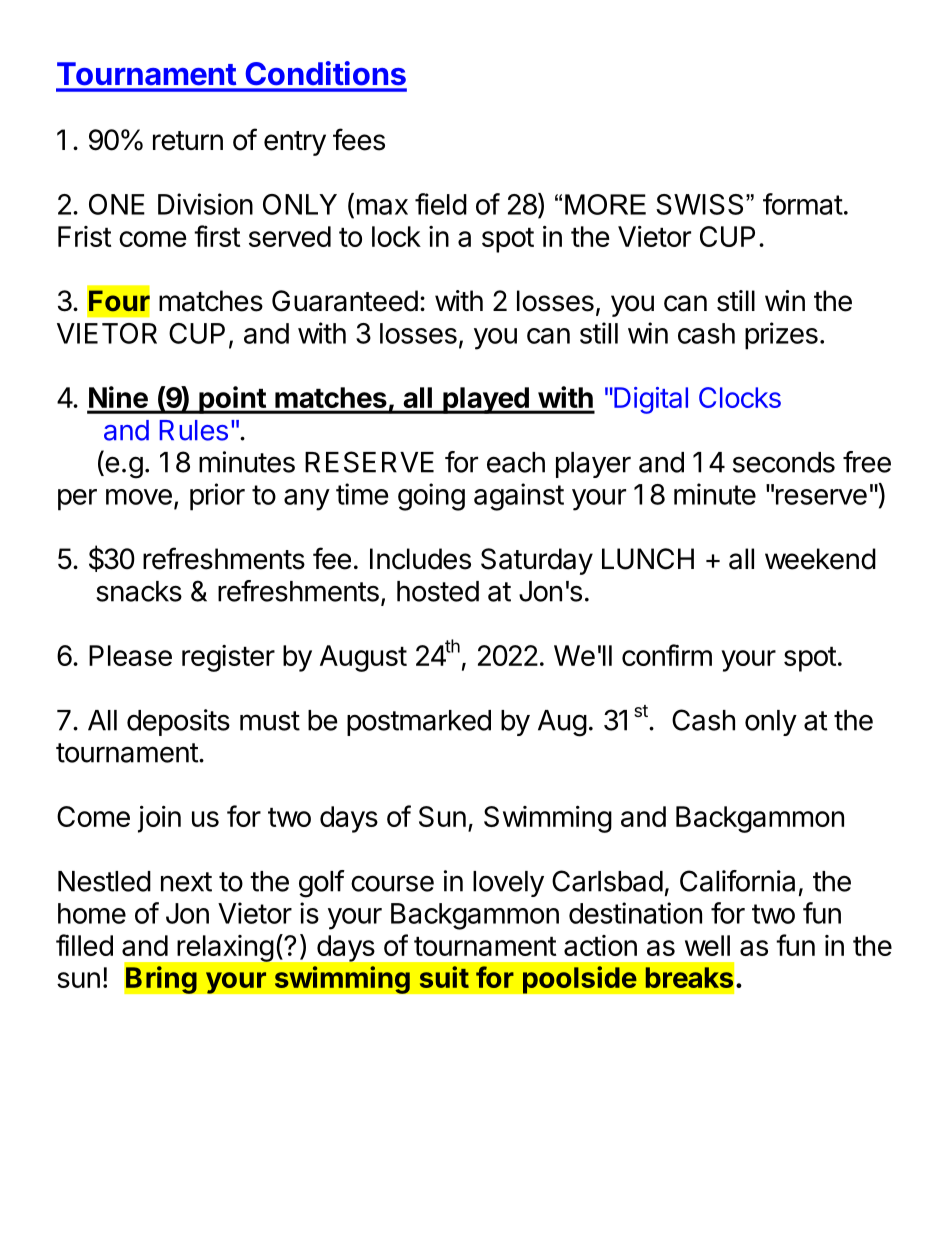 This page has height=1233, width=952. I want to click on seconds, so click(784, 462).
